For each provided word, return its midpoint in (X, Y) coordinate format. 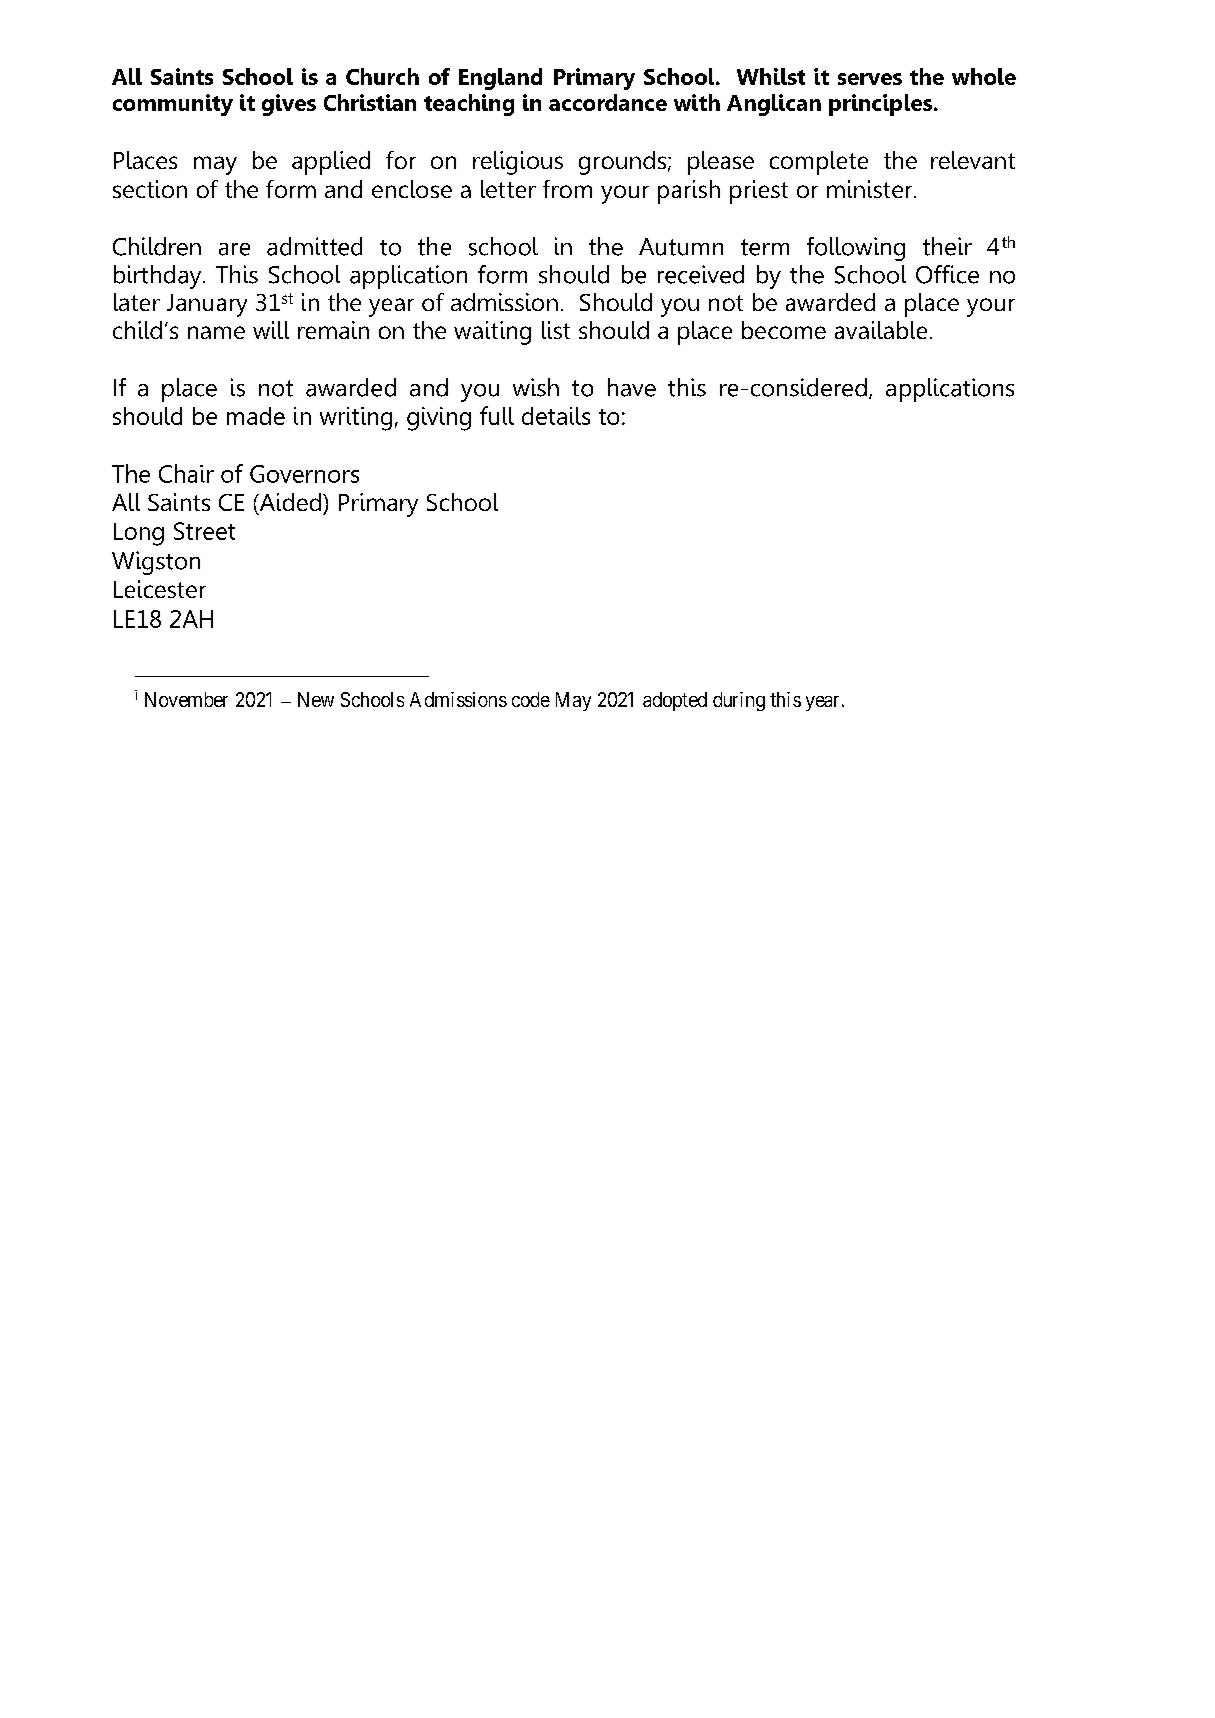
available (881, 330)
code (531, 699)
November (186, 699)
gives (289, 105)
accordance (608, 102)
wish (536, 387)
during (739, 701)
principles (882, 105)
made (256, 416)
